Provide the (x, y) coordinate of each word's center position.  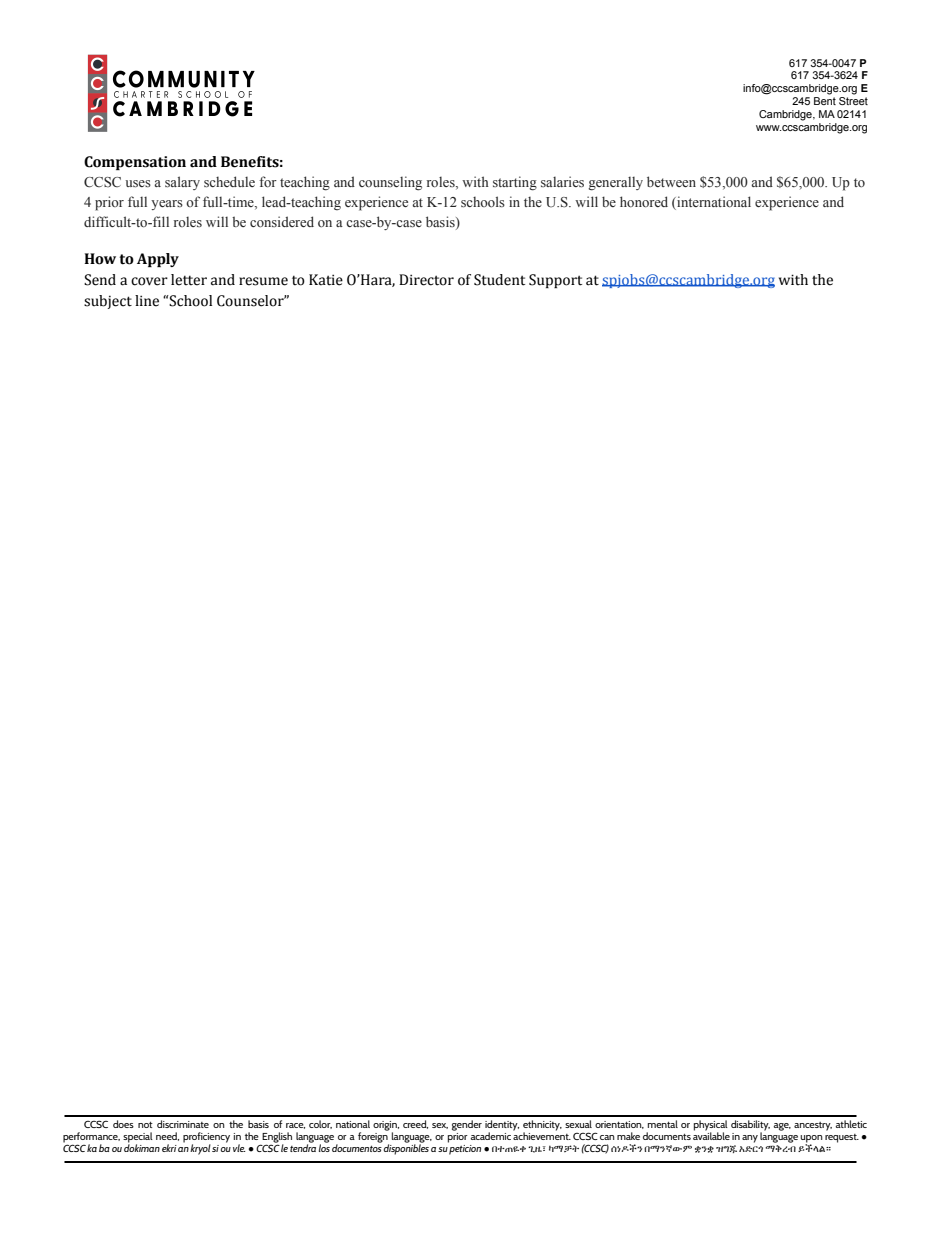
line (147, 301)
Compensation (135, 163)
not (145, 1125)
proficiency (206, 1138)
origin (386, 1127)
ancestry (813, 1126)
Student (499, 280)
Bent (825, 101)
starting (515, 183)
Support (555, 281)
